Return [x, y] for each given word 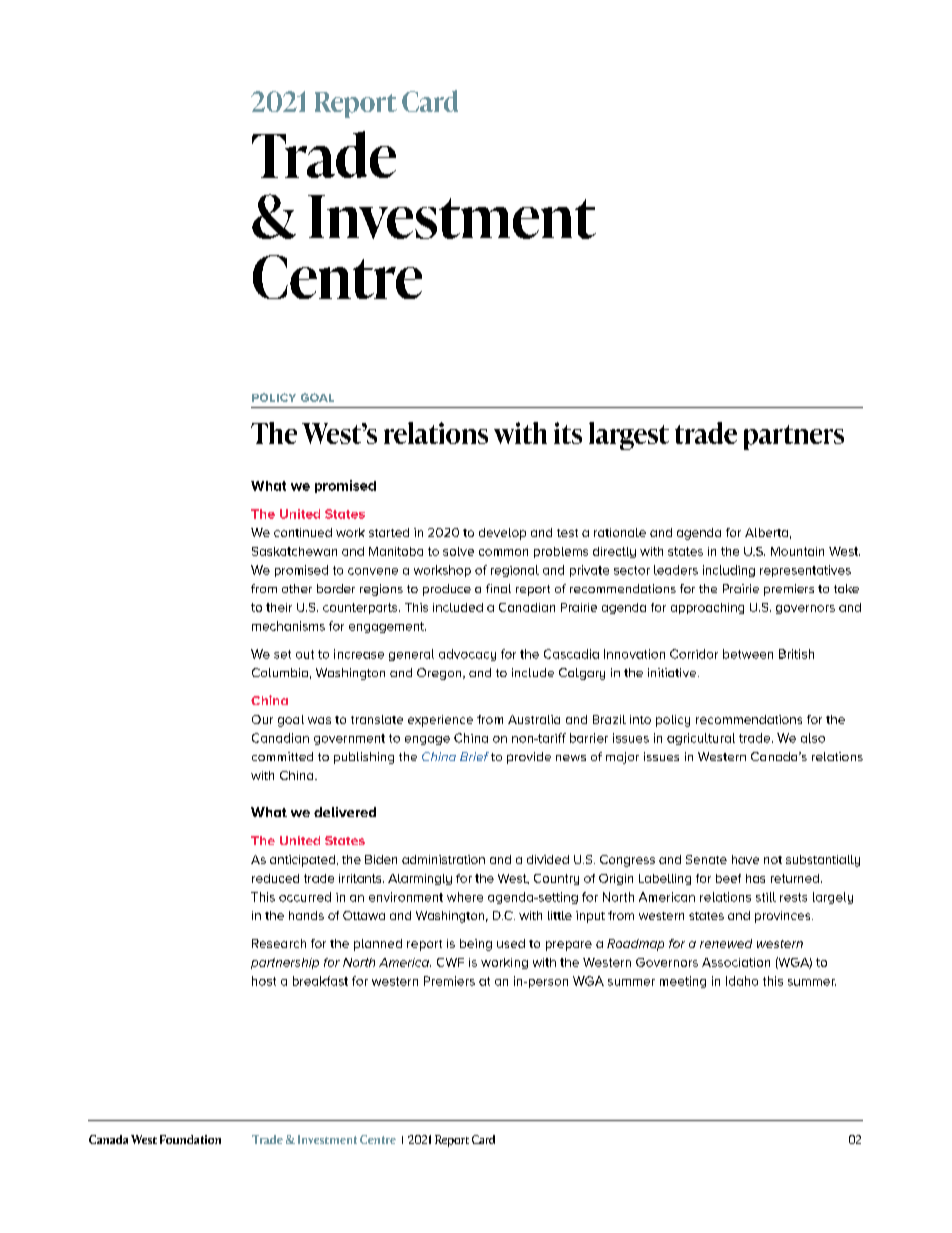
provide [529, 758]
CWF [450, 962]
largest [629, 436]
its [568, 433]
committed [282, 756]
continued [303, 532]
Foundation [190, 1139]
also [813, 738]
